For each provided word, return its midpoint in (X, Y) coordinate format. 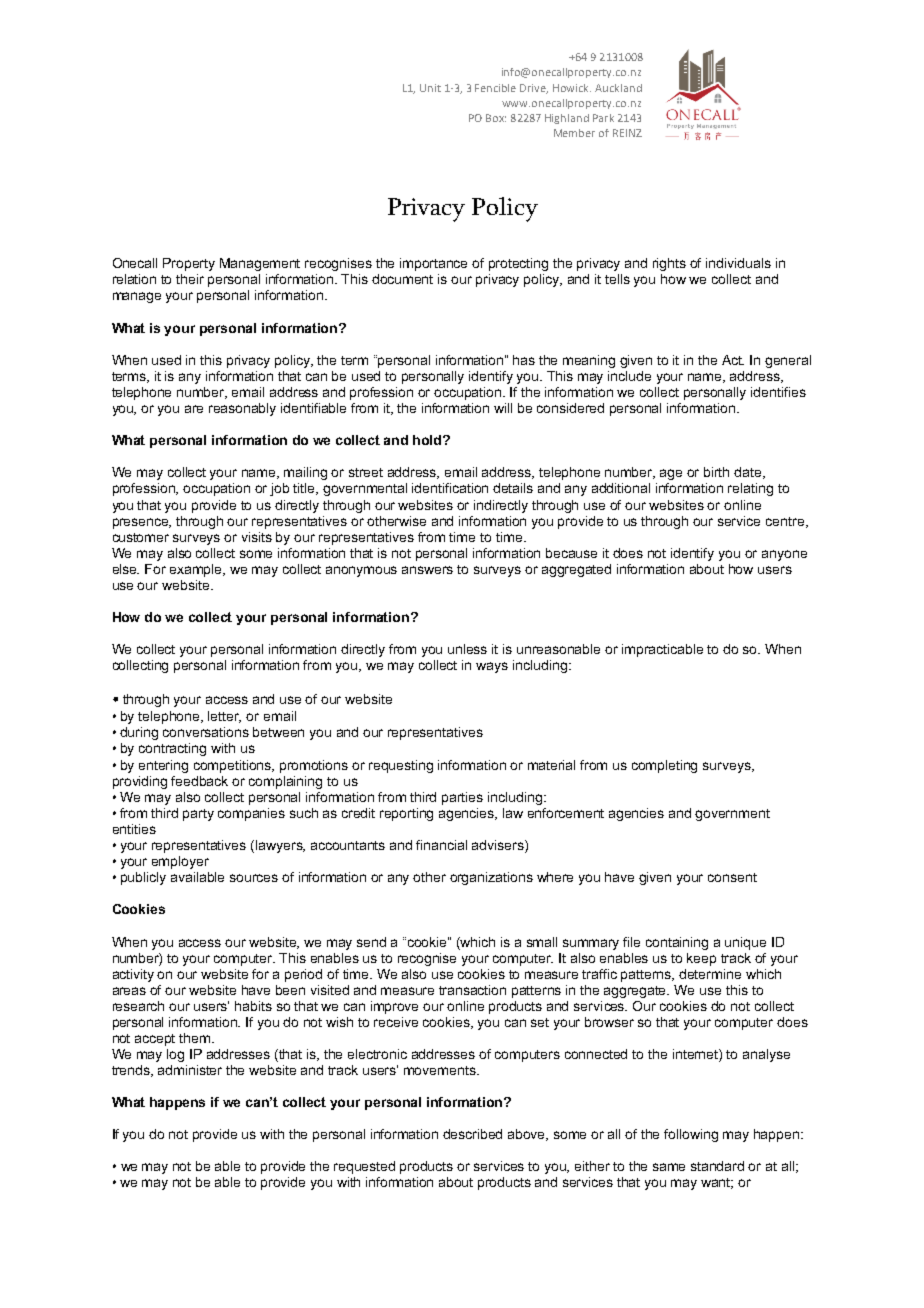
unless (467, 649)
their (190, 279)
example (197, 570)
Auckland (618, 88)
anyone (784, 555)
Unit (430, 88)
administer (190, 1070)
